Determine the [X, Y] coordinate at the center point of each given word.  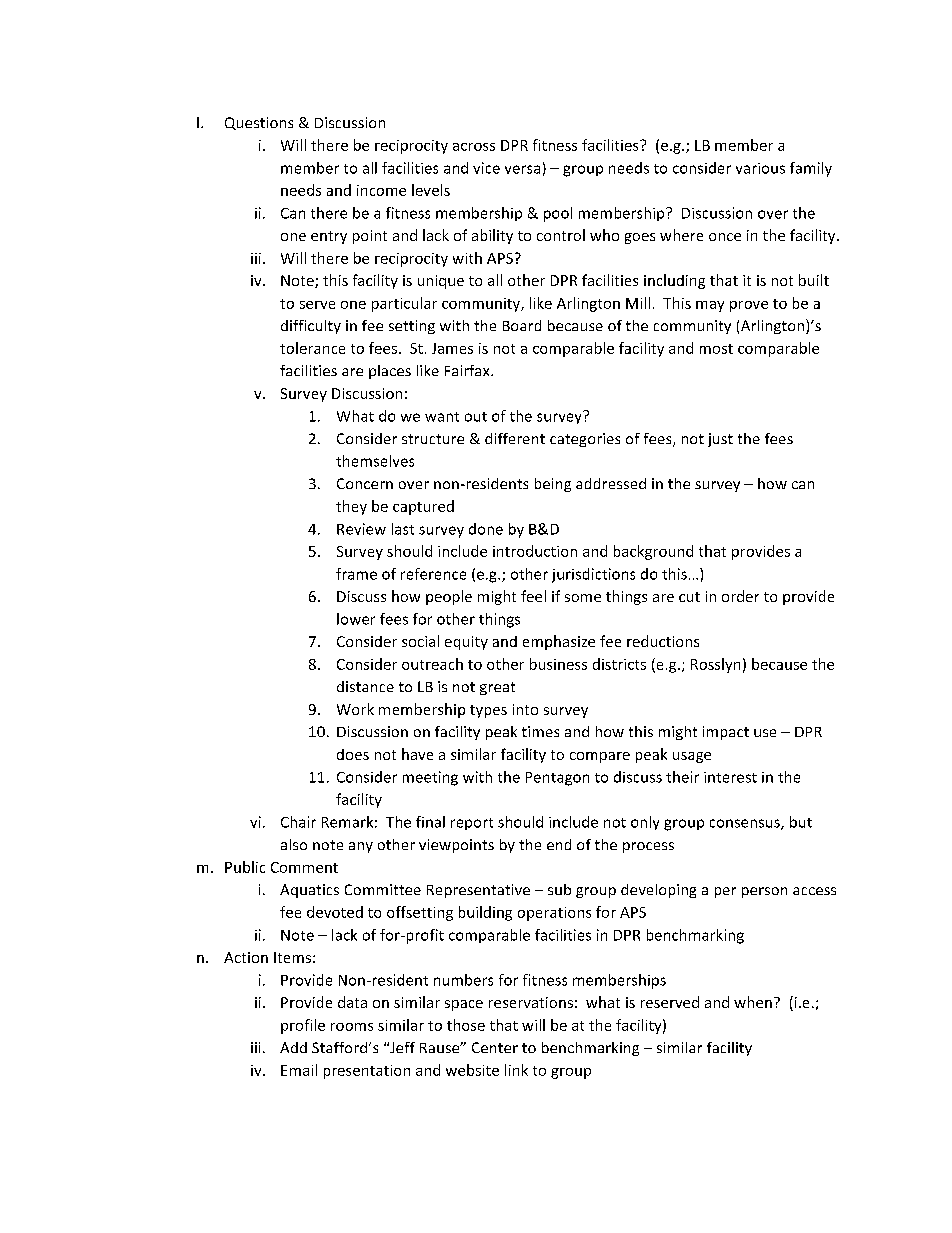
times [540, 731]
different [515, 438]
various [760, 168]
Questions [259, 123]
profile [303, 1026]
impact [726, 733]
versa [522, 169]
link [516, 1070]
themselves [375, 461]
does [353, 754]
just [720, 440]
